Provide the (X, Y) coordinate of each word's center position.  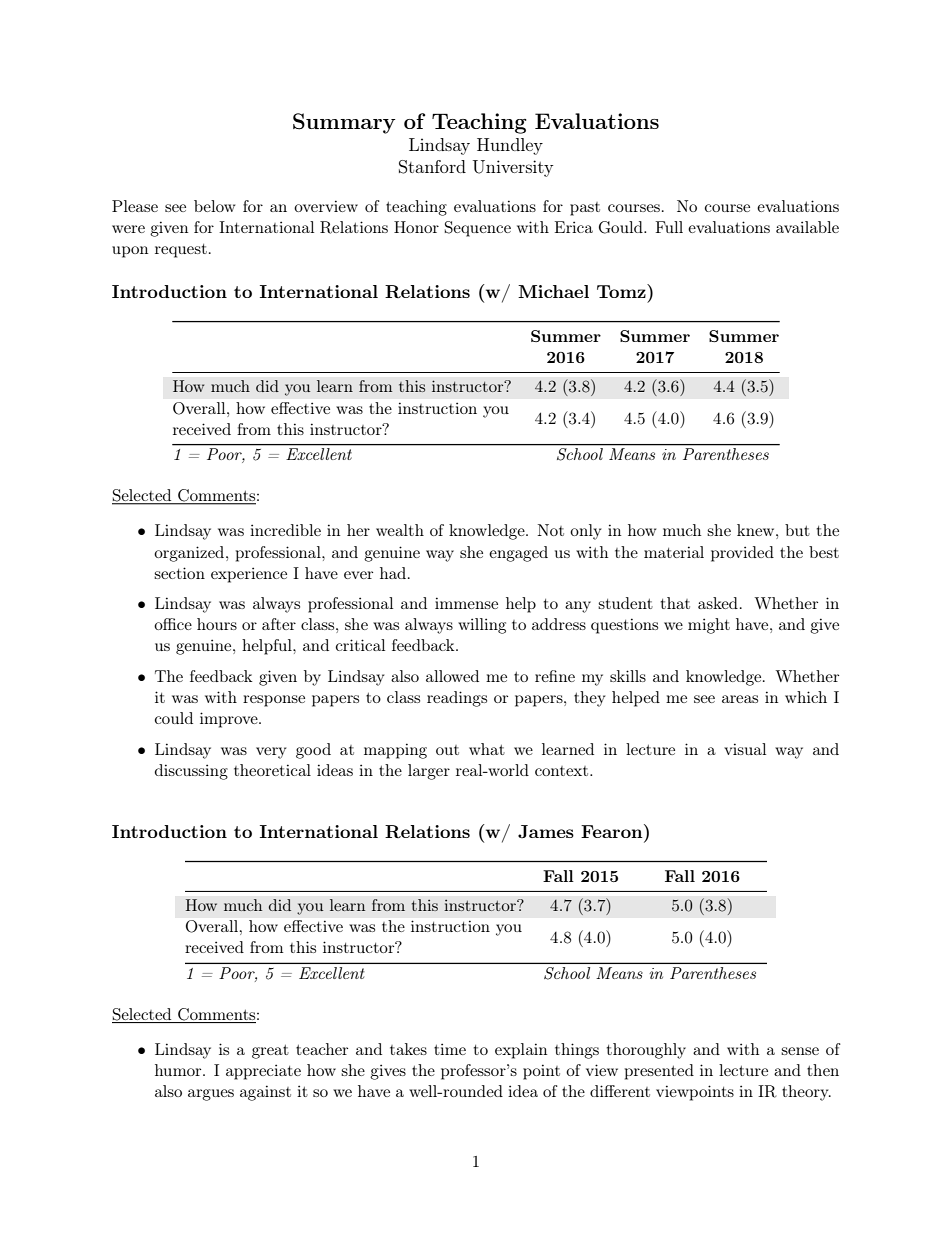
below (214, 206)
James (546, 831)
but (797, 530)
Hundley (510, 146)
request (181, 251)
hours (217, 624)
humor (179, 1070)
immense (466, 603)
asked (718, 603)
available (807, 227)
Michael (553, 291)
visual (745, 749)
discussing (191, 772)
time (450, 1049)
